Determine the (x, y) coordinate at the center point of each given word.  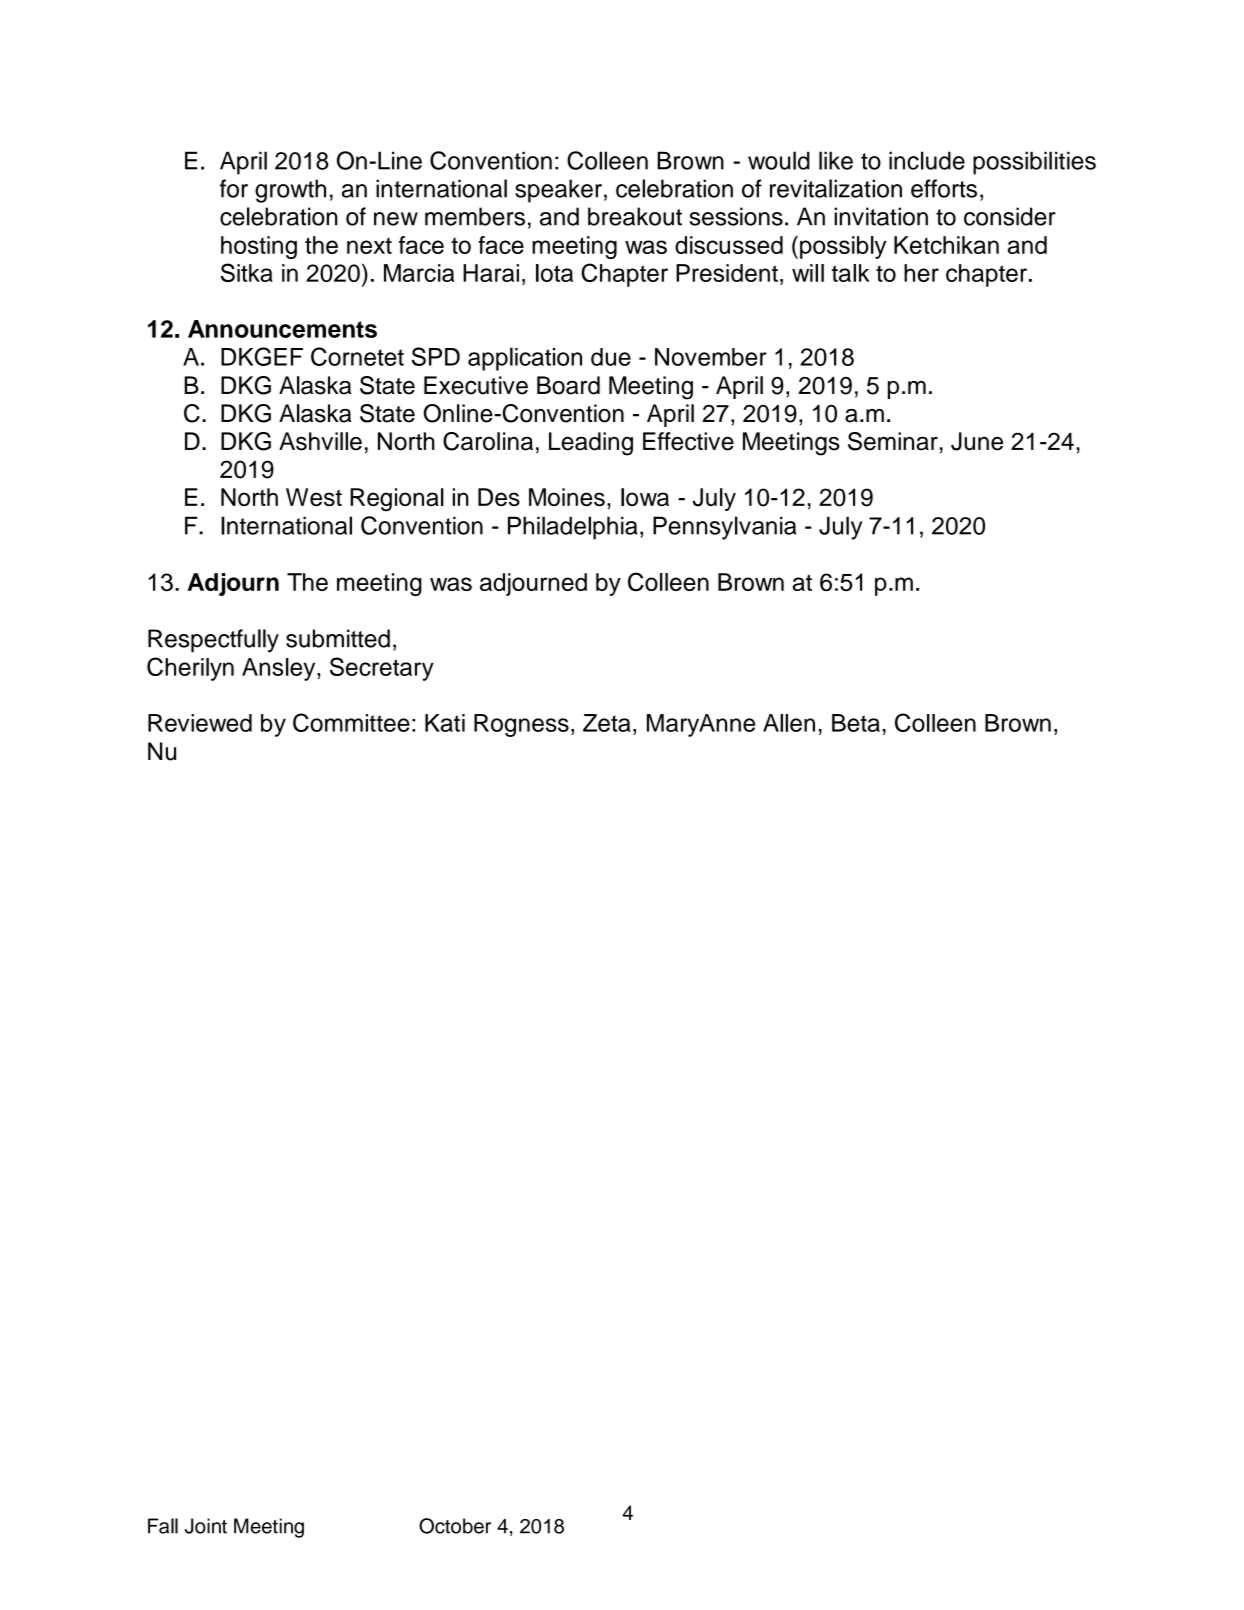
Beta (856, 723)
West (314, 497)
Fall (163, 1526)
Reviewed (200, 723)
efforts (944, 188)
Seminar (893, 441)
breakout (635, 216)
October (455, 1526)
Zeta (607, 723)
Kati (445, 723)
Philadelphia (572, 528)
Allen (789, 723)
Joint (206, 1526)
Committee (351, 722)
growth (290, 191)
